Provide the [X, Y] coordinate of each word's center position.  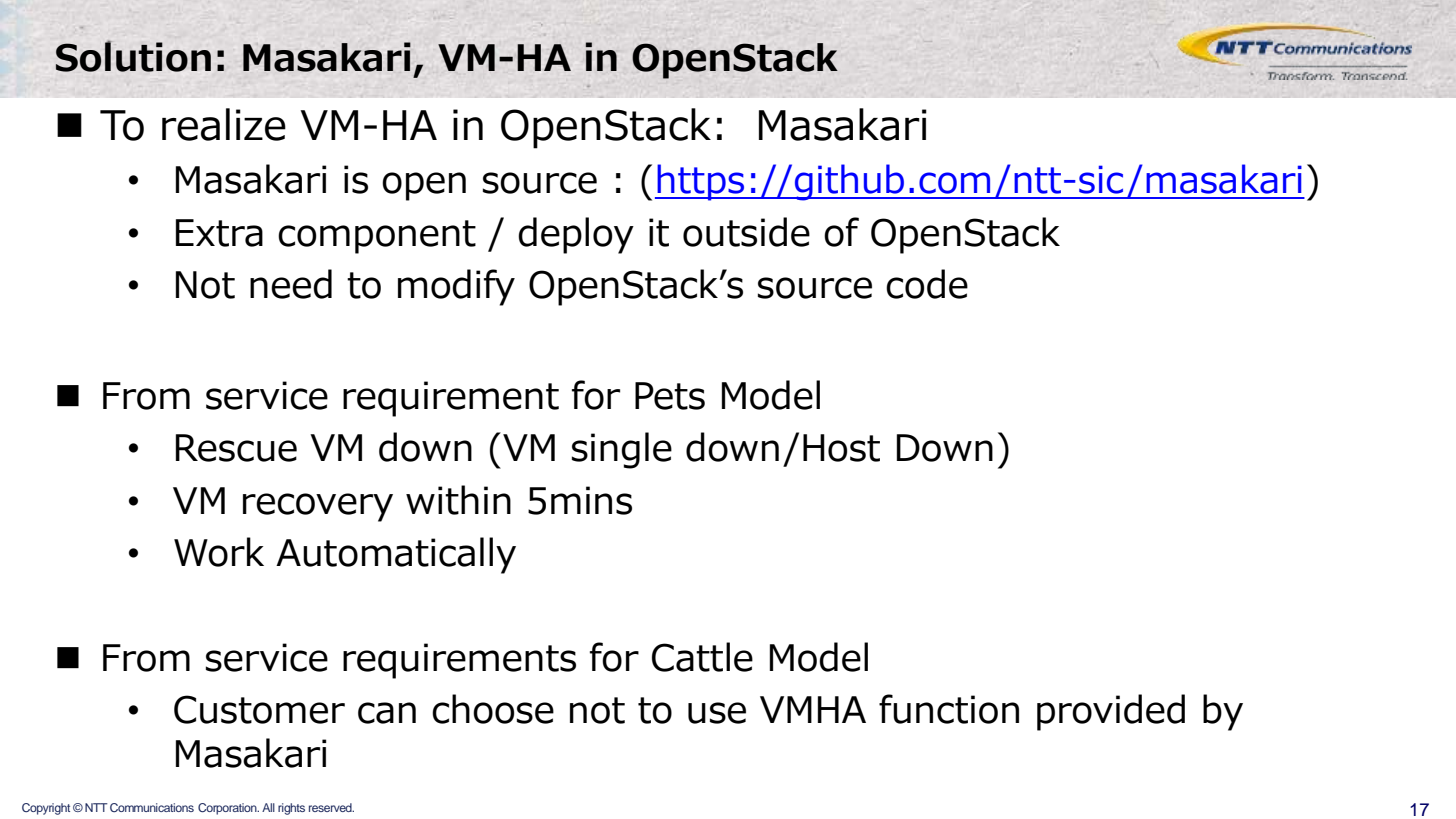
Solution [133, 56]
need [291, 284]
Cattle [702, 657]
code [927, 284]
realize [224, 124]
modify [456, 287]
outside [746, 232]
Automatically [396, 555]
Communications [152, 807]
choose [493, 709]
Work [219, 552]
